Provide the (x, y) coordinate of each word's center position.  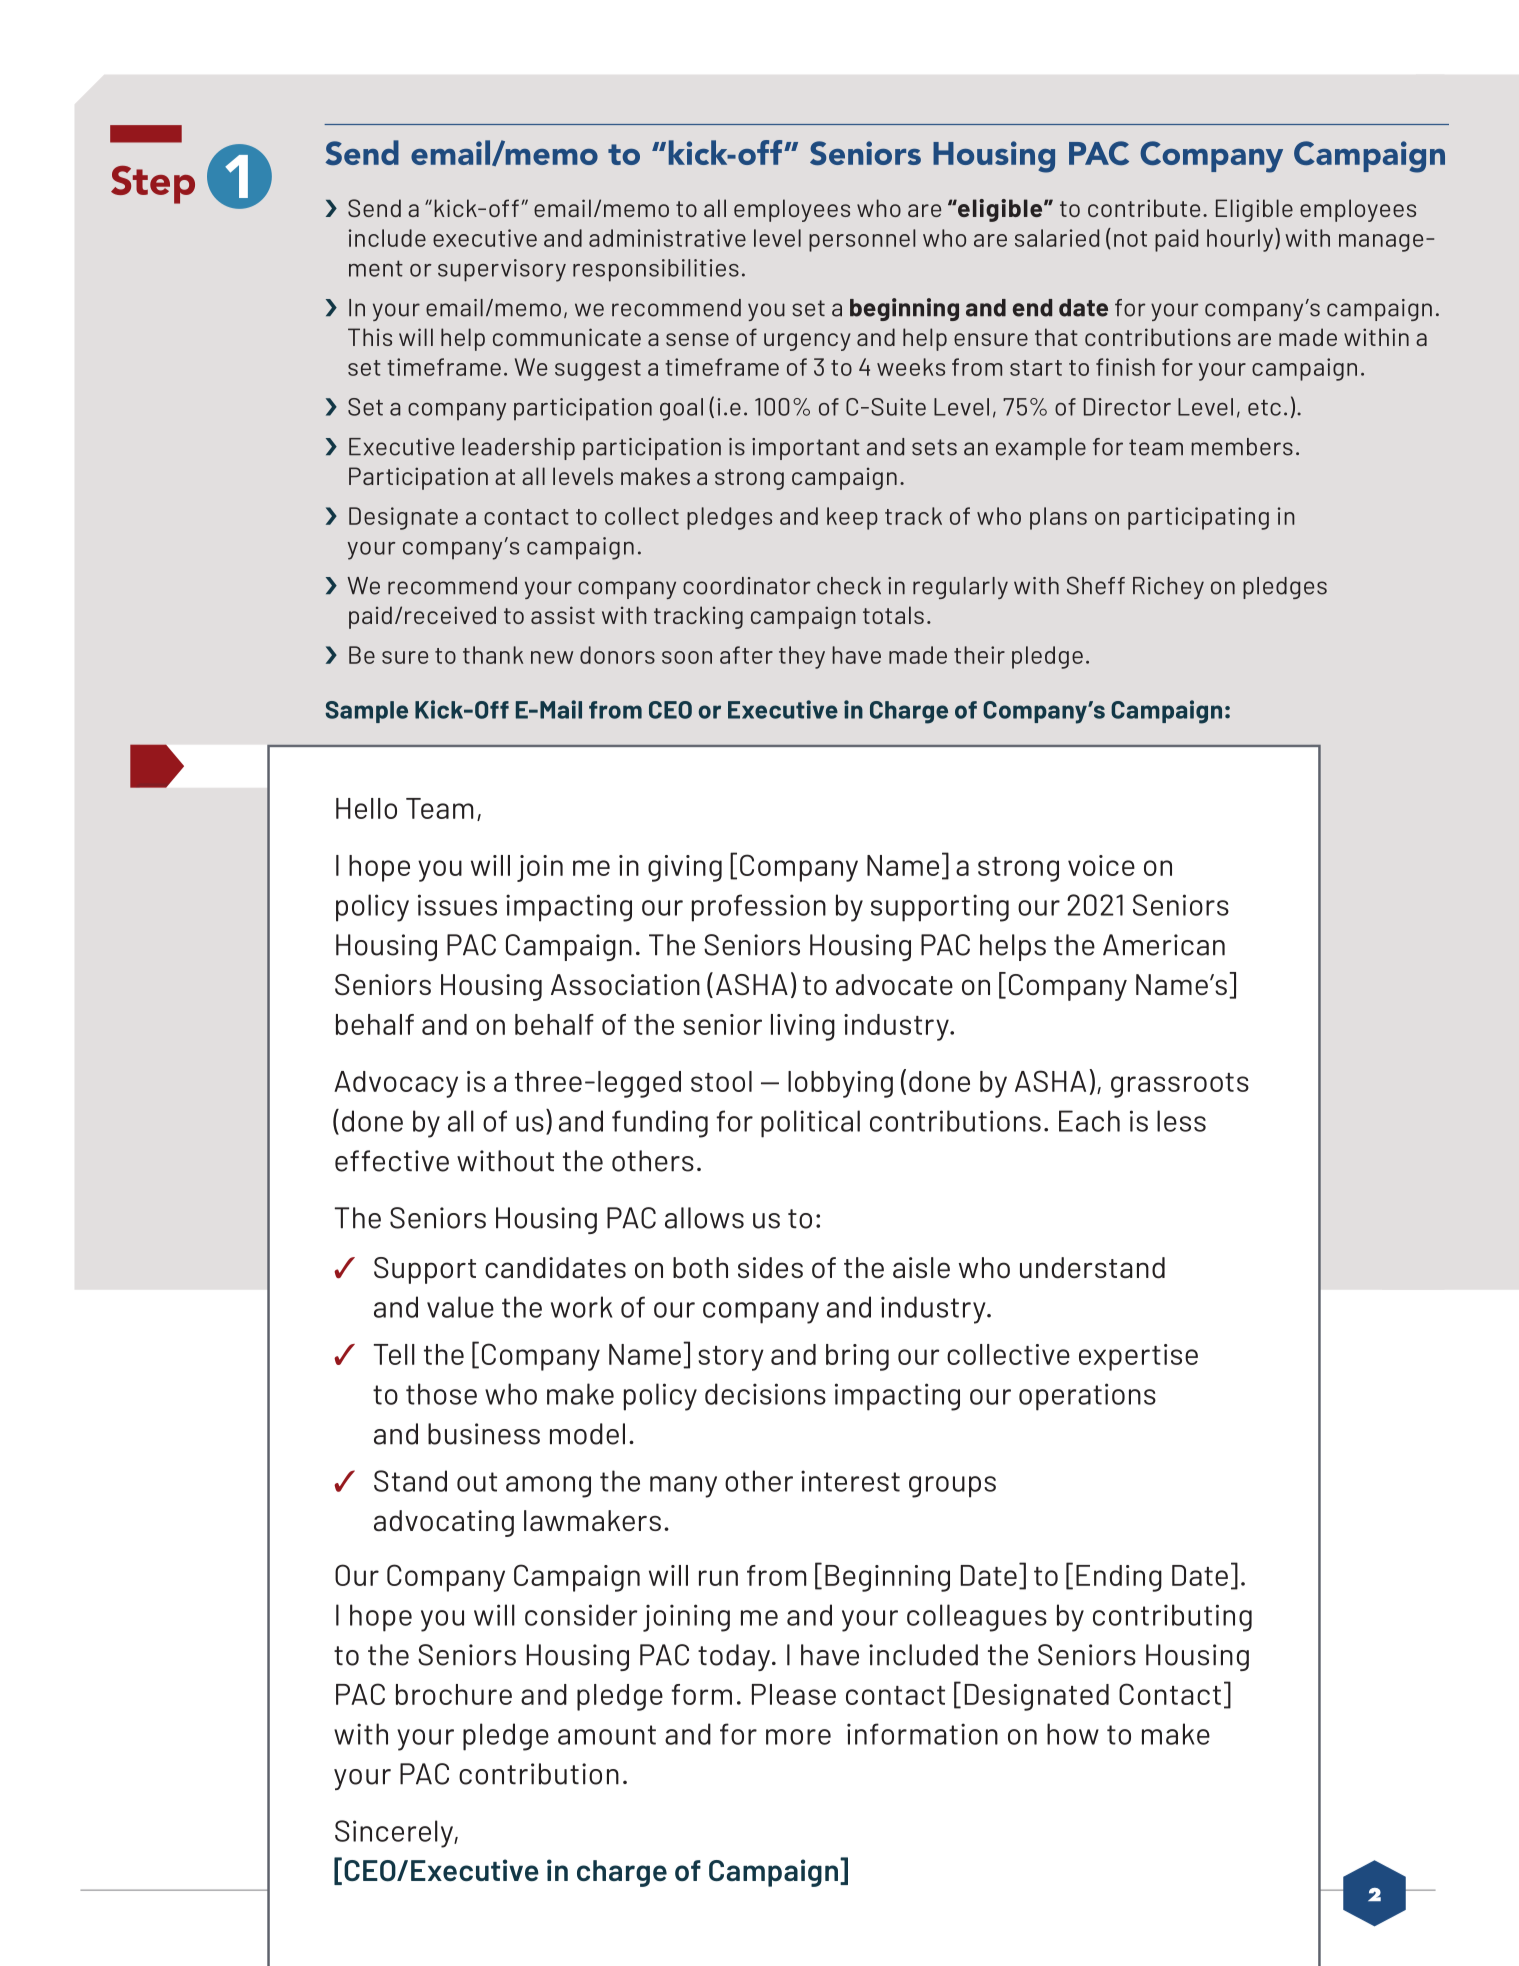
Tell (394, 1354)
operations (1087, 1397)
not (1130, 239)
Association (625, 985)
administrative (667, 238)
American (1164, 945)
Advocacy (396, 1084)
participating (1198, 518)
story (731, 1358)
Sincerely (395, 1834)
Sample (366, 712)
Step (153, 185)
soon (687, 657)
